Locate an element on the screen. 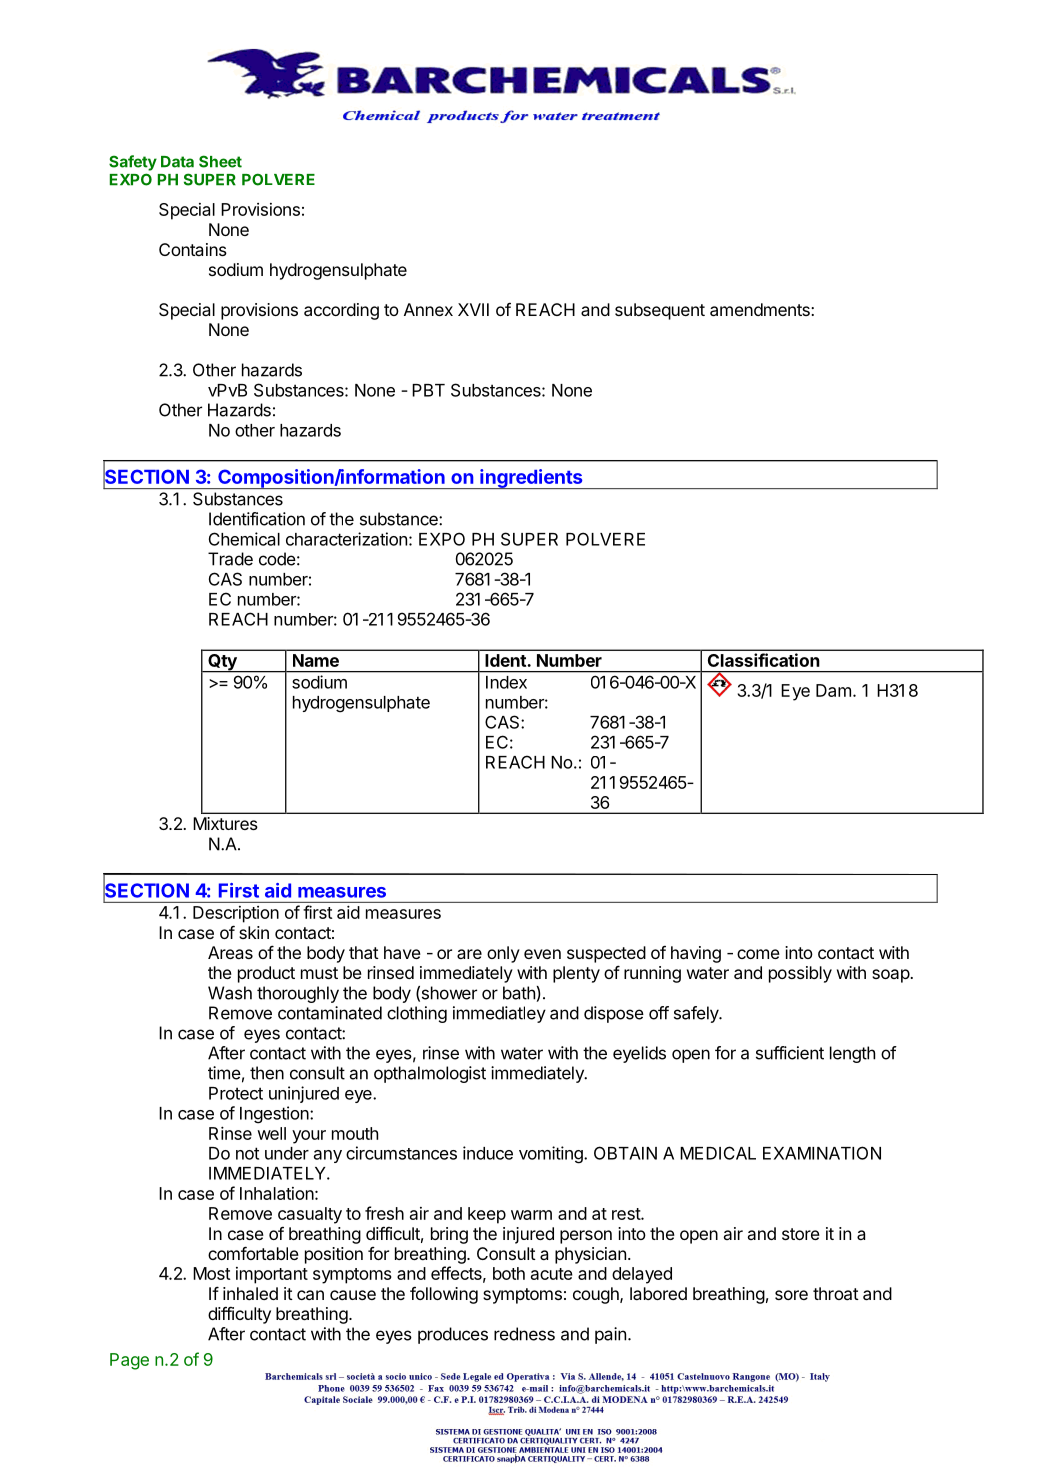  XVII is located at coordinates (473, 309).
